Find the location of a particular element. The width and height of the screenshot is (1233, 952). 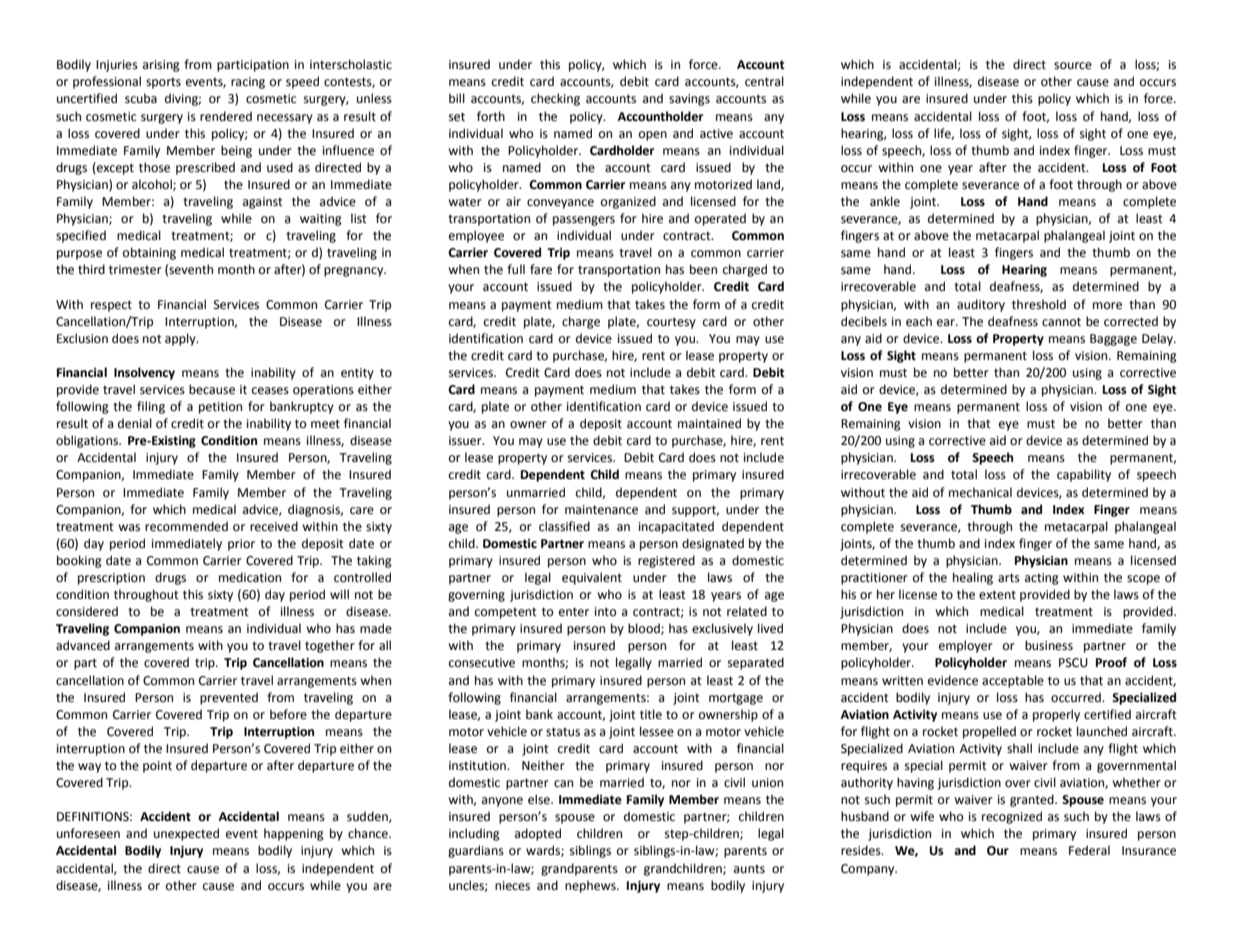

racing is located at coordinates (248, 83).
